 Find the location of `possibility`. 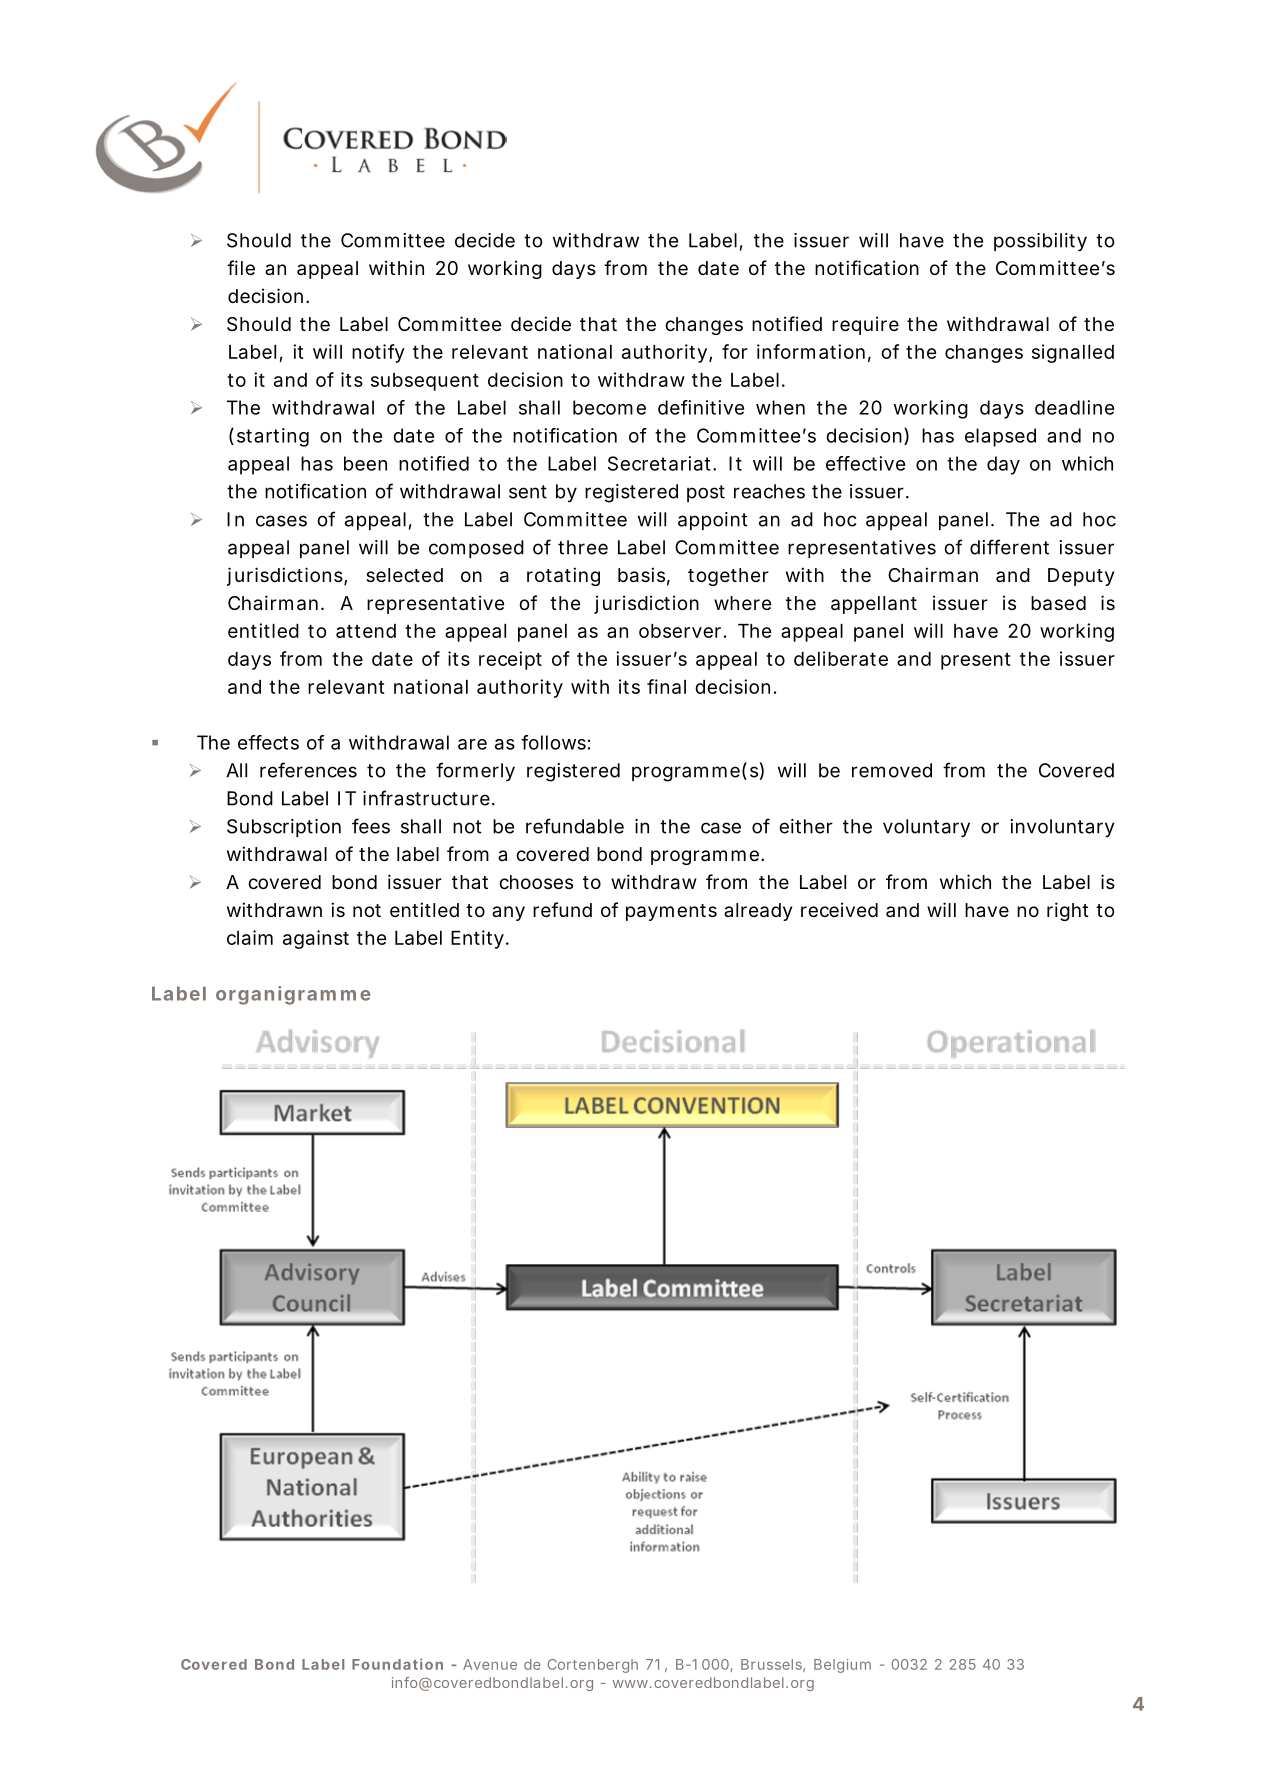

possibility is located at coordinates (1040, 242).
